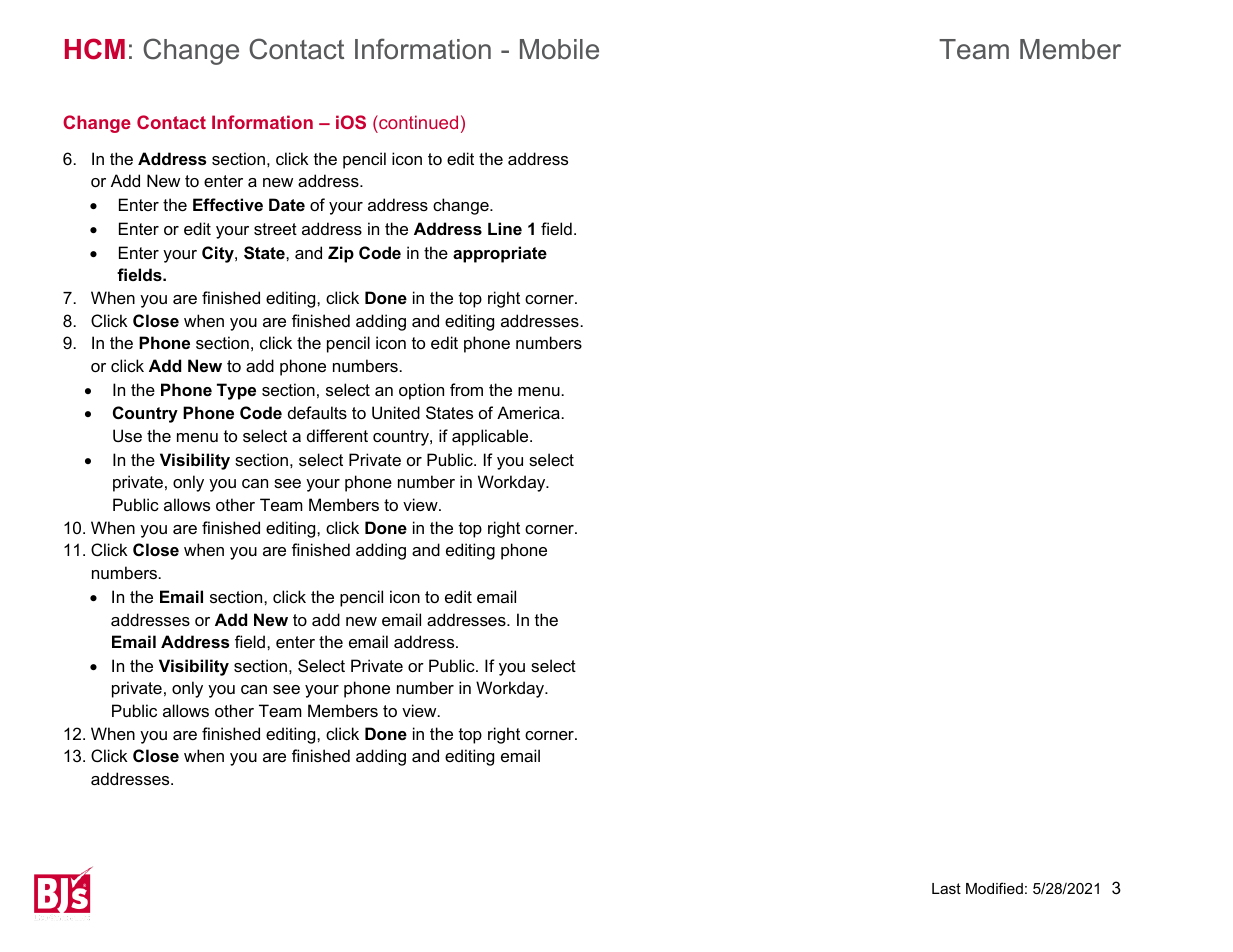 Image resolution: width=1233 pixels, height=952 pixels. Describe the element at coordinates (491, 437) in the page. I see `applicable` at that location.
